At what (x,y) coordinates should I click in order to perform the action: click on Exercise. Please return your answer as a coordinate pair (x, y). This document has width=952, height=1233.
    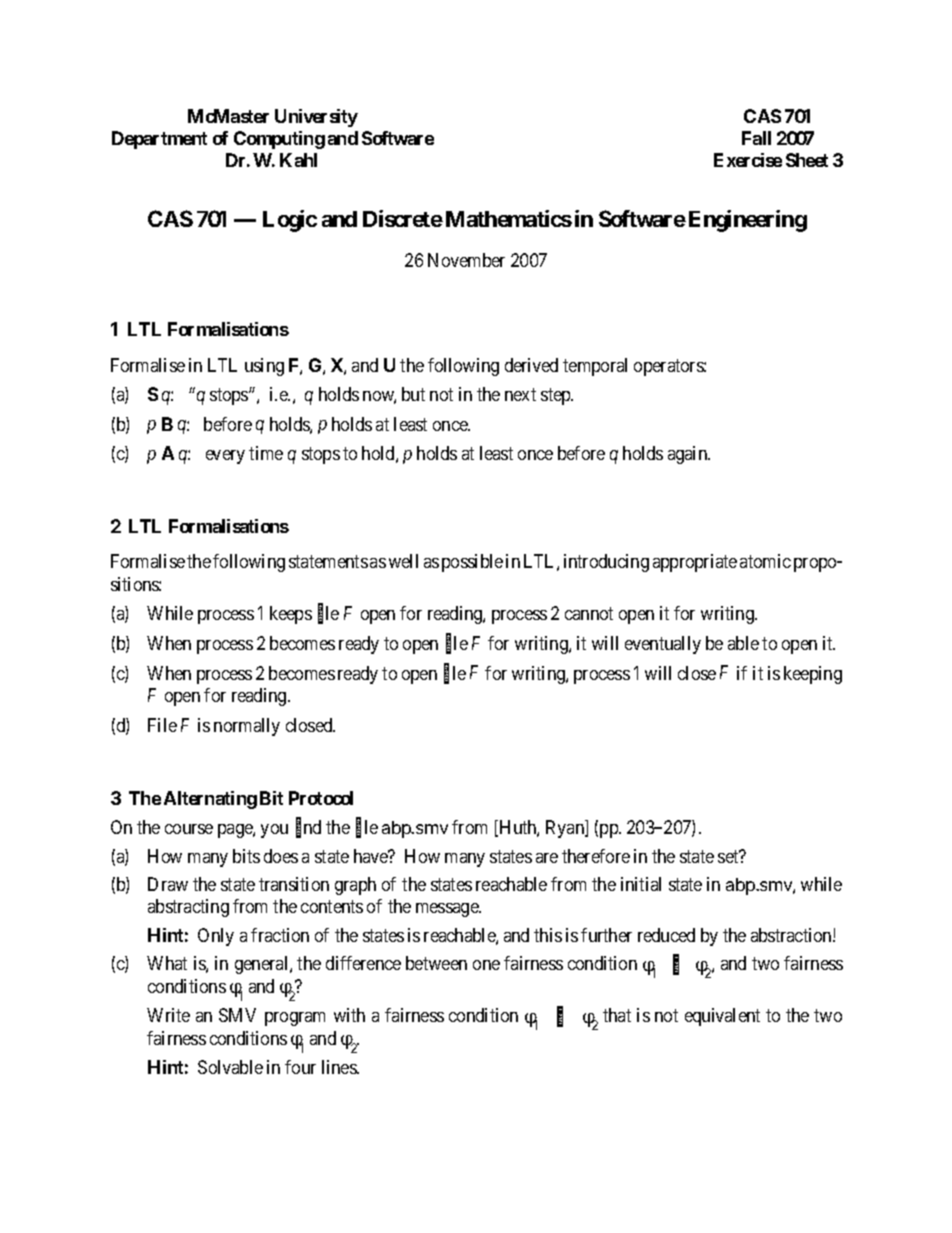
    Looking at the image, I should click on (748, 160).
